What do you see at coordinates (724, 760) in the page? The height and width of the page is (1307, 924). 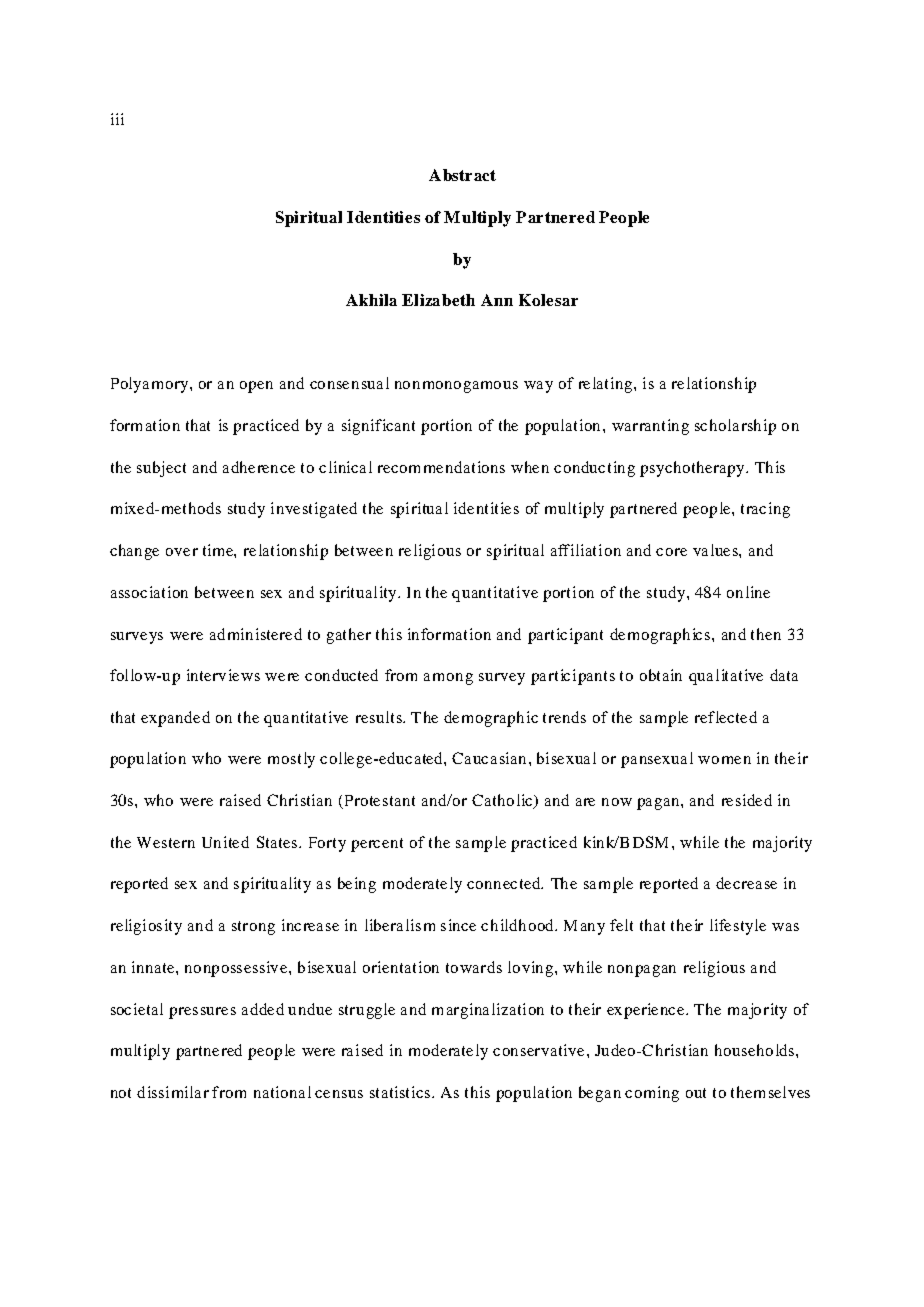 I see `women` at bounding box center [724, 760].
